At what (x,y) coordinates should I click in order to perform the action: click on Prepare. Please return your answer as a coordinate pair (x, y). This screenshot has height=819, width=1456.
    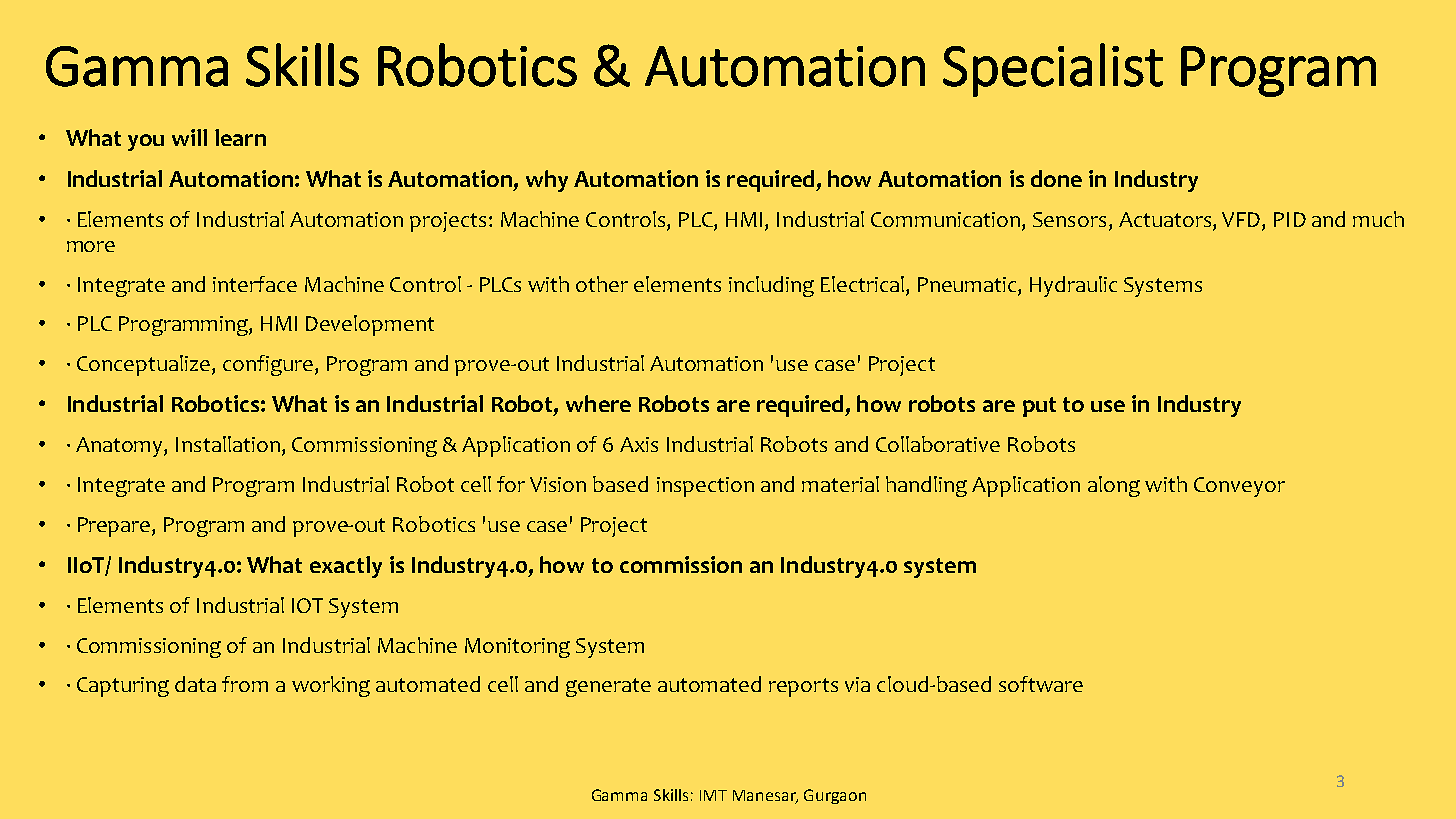
    Looking at the image, I should click on (115, 527).
